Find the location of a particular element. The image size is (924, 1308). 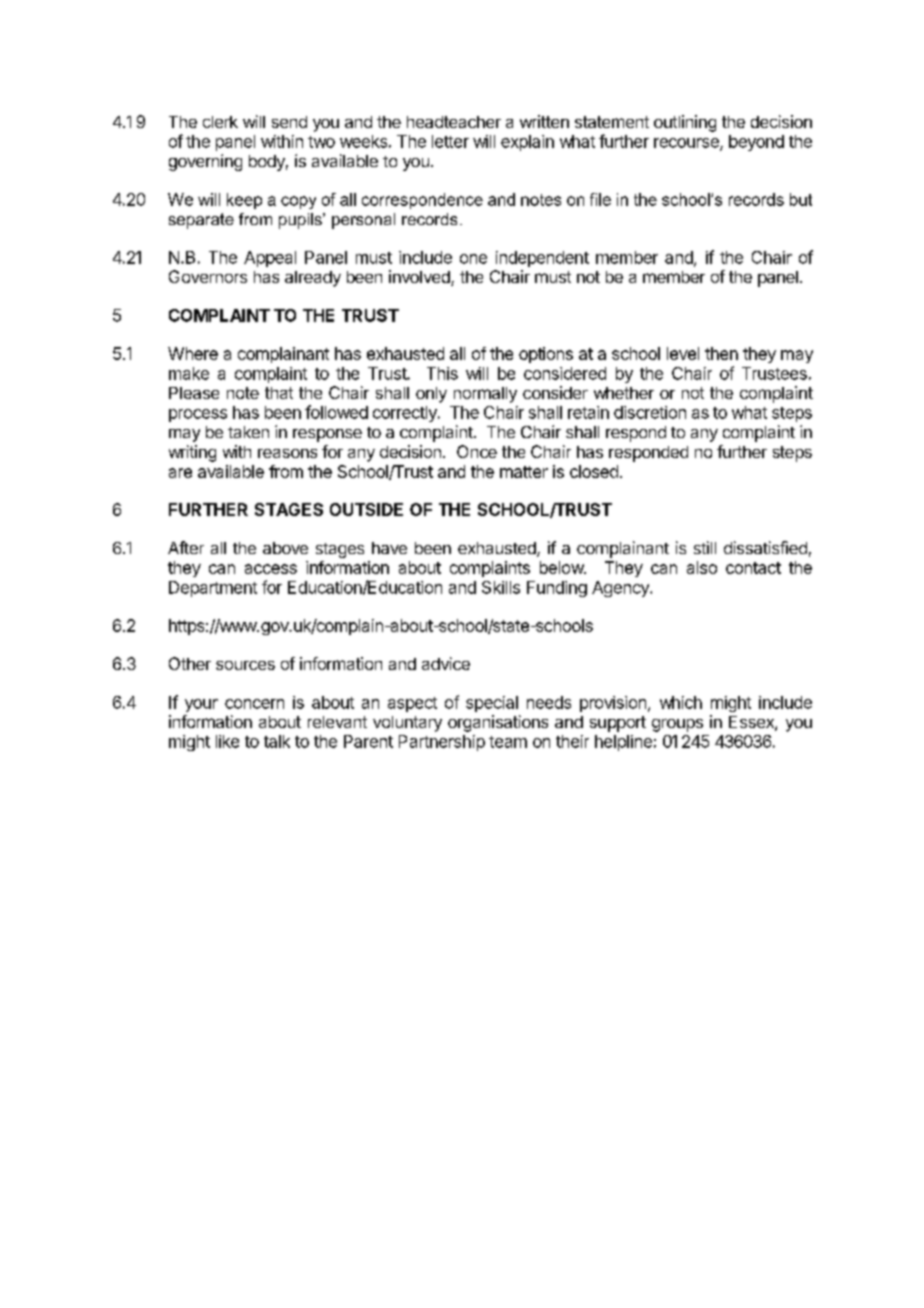

groups is located at coordinates (677, 725).
